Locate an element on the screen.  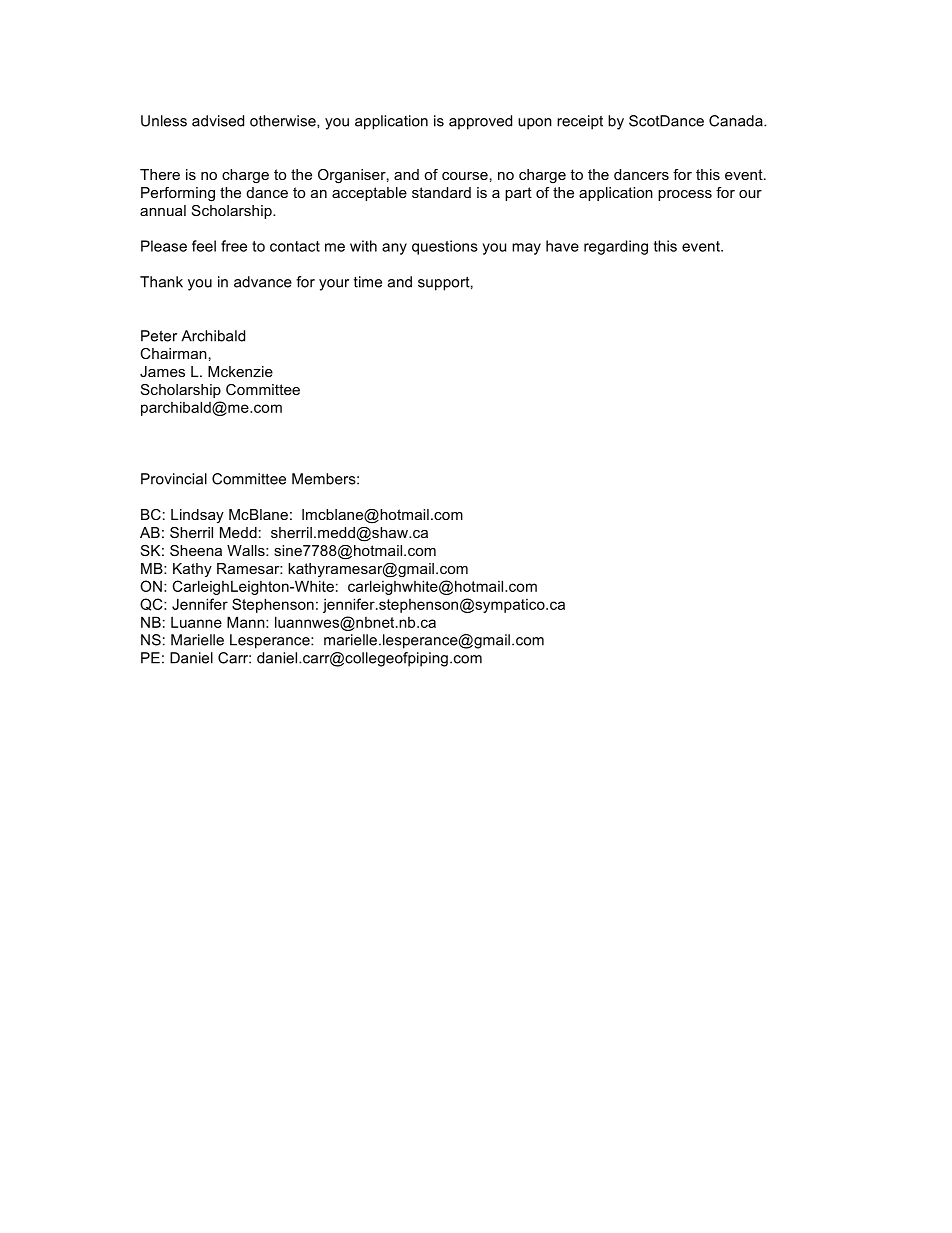
approved is located at coordinates (480, 122).
